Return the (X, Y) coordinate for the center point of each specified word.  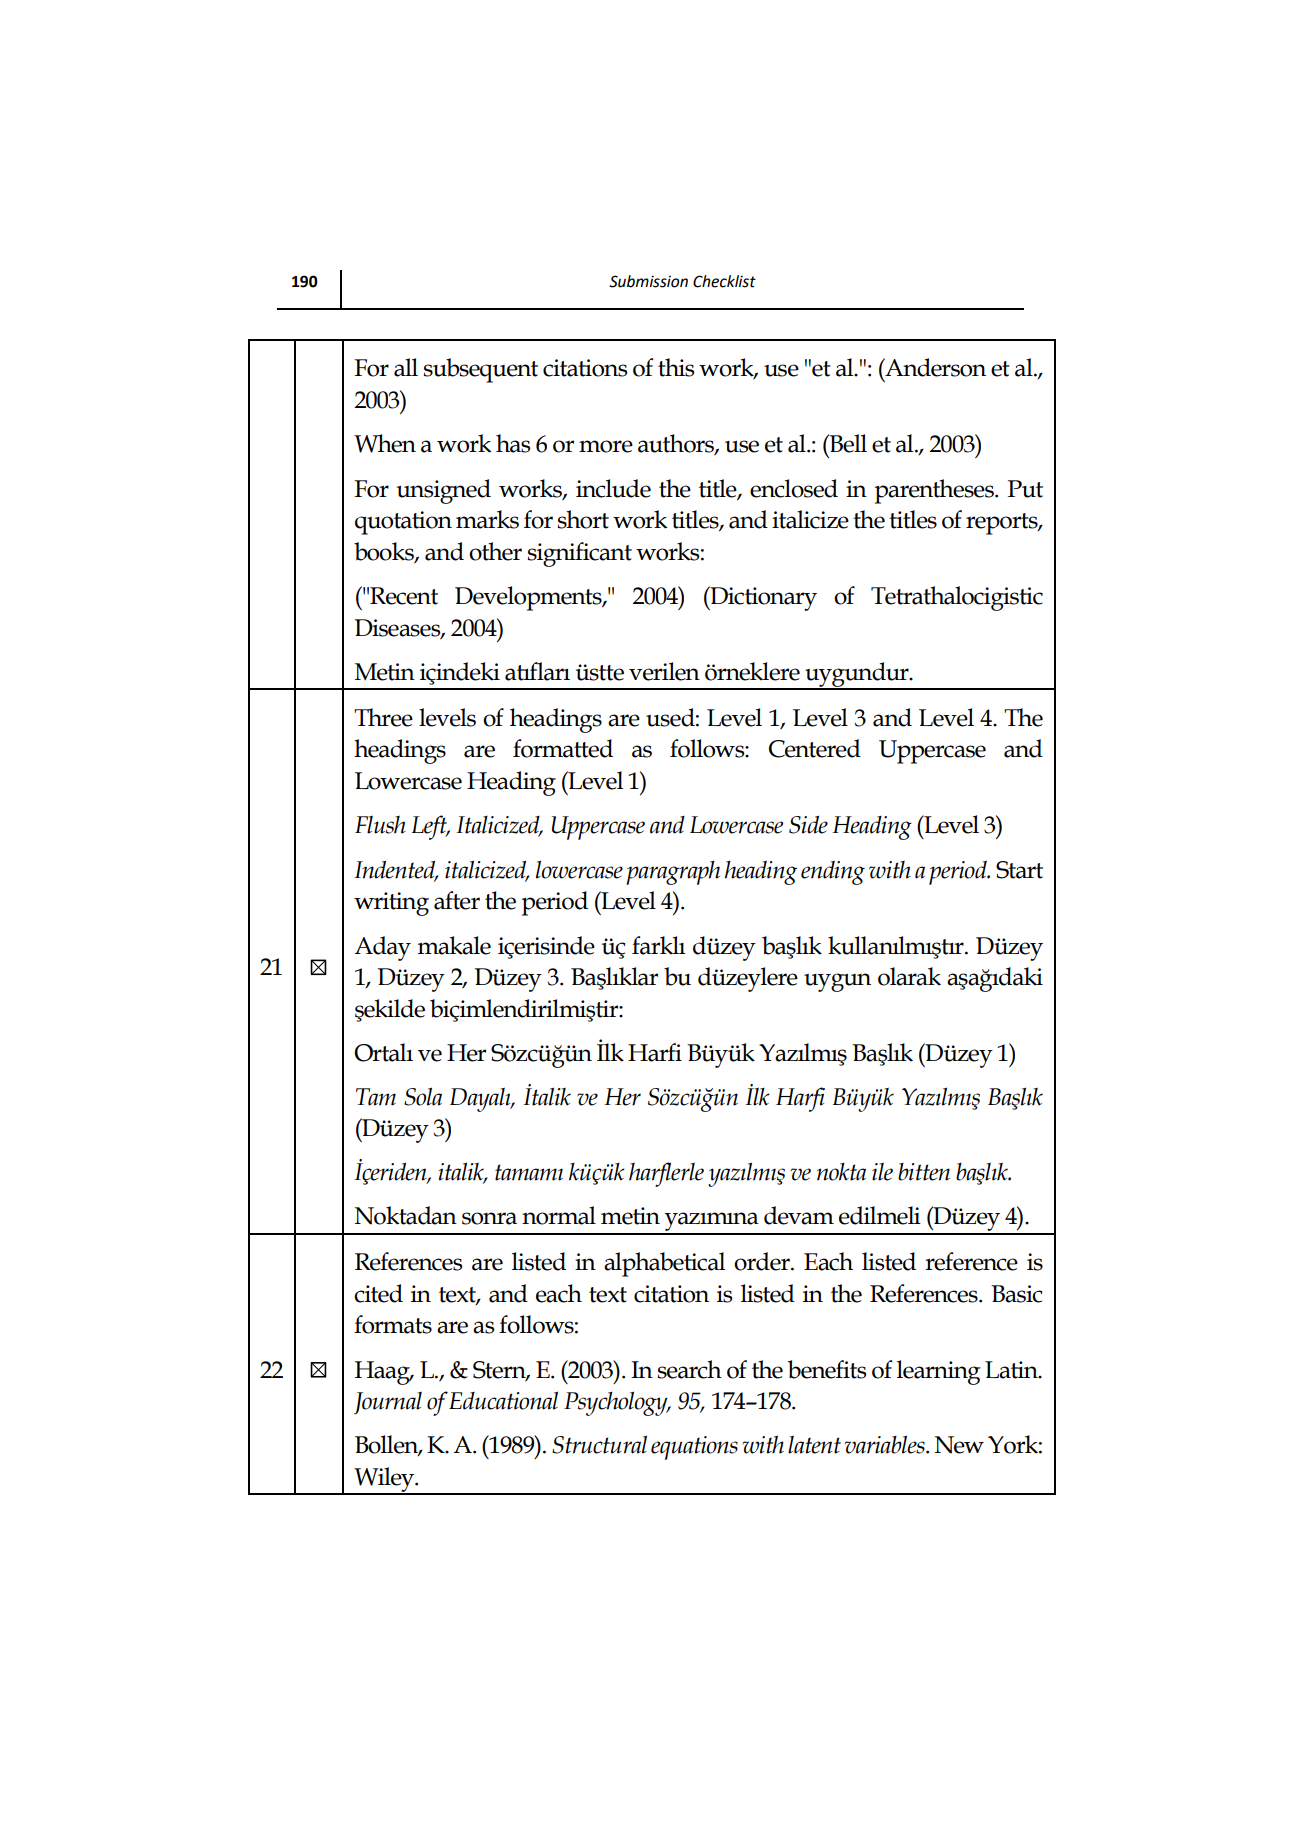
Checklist (724, 281)
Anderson (934, 367)
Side (808, 824)
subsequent (481, 370)
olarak (909, 976)
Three (383, 717)
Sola (423, 1096)
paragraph (673, 872)
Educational (503, 1400)
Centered (815, 748)
